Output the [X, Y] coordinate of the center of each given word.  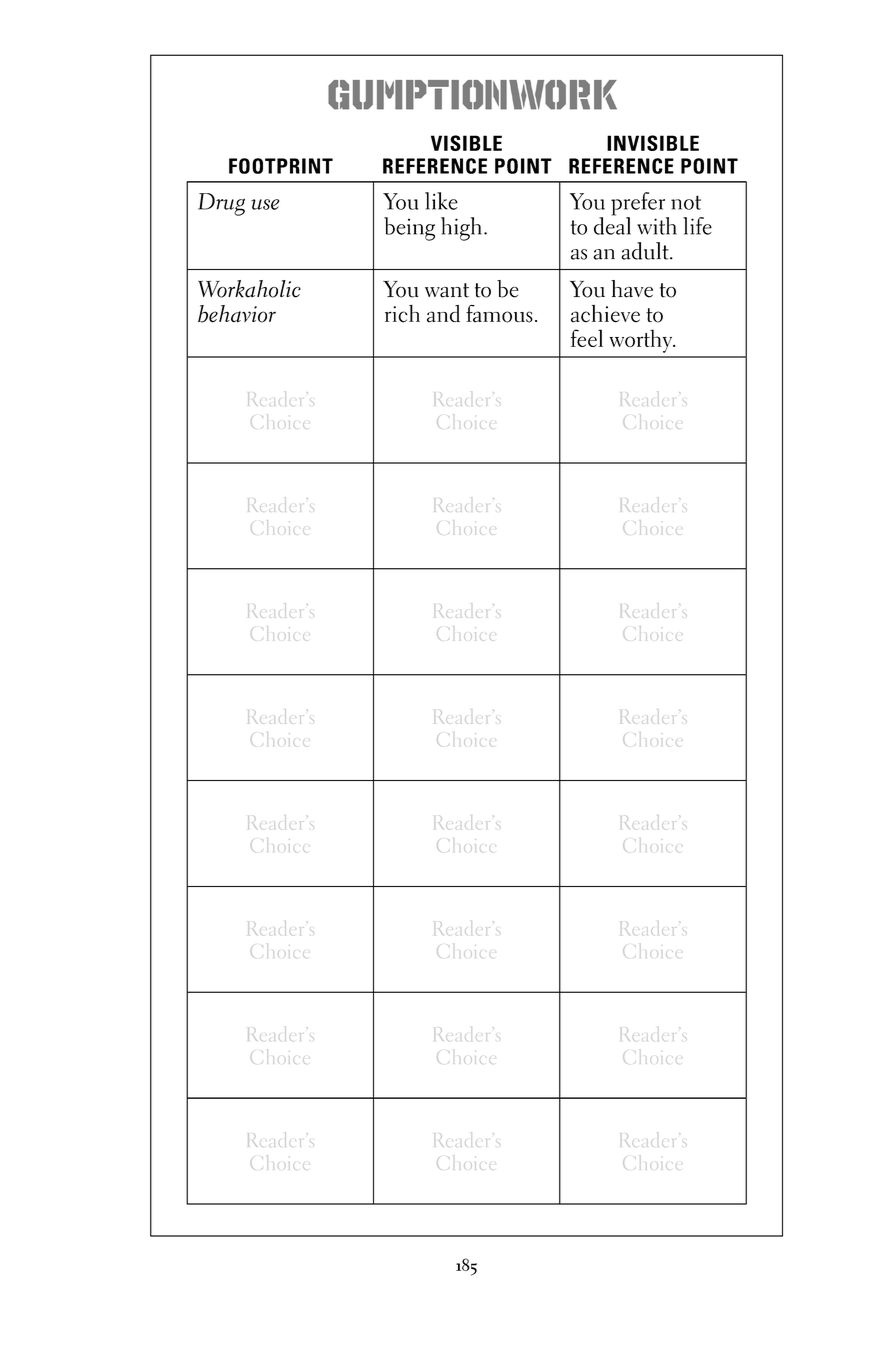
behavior [237, 314]
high [461, 229]
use [265, 204]
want [447, 290]
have [632, 289]
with [657, 226]
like [441, 201]
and [443, 314]
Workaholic [249, 289]
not [686, 202]
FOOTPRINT [281, 166]
